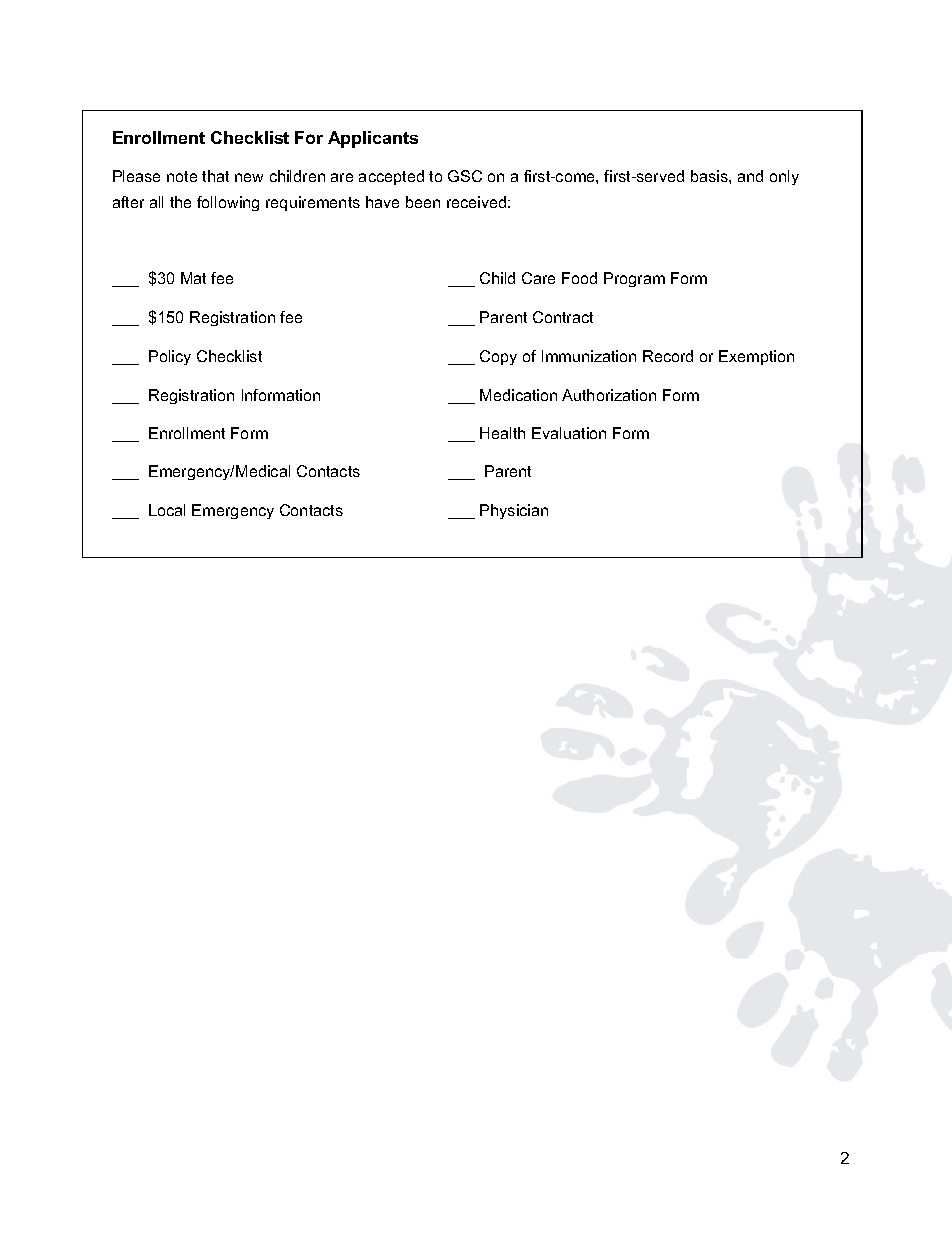 This screenshot has height=1233, width=952. Describe the element at coordinates (170, 357) in the screenshot. I see `Policy` at that location.
